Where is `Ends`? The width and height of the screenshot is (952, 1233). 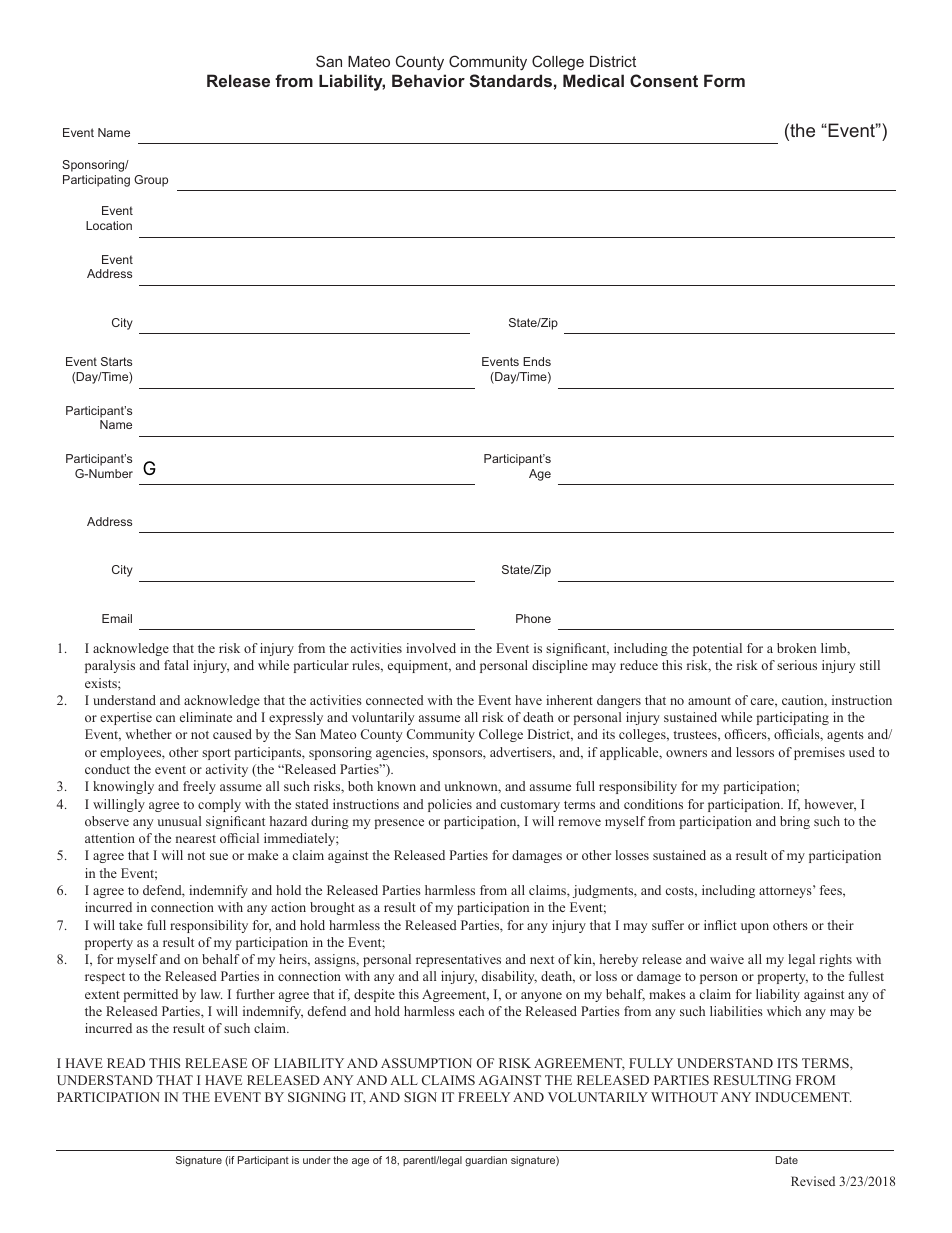
Ends is located at coordinates (537, 361).
